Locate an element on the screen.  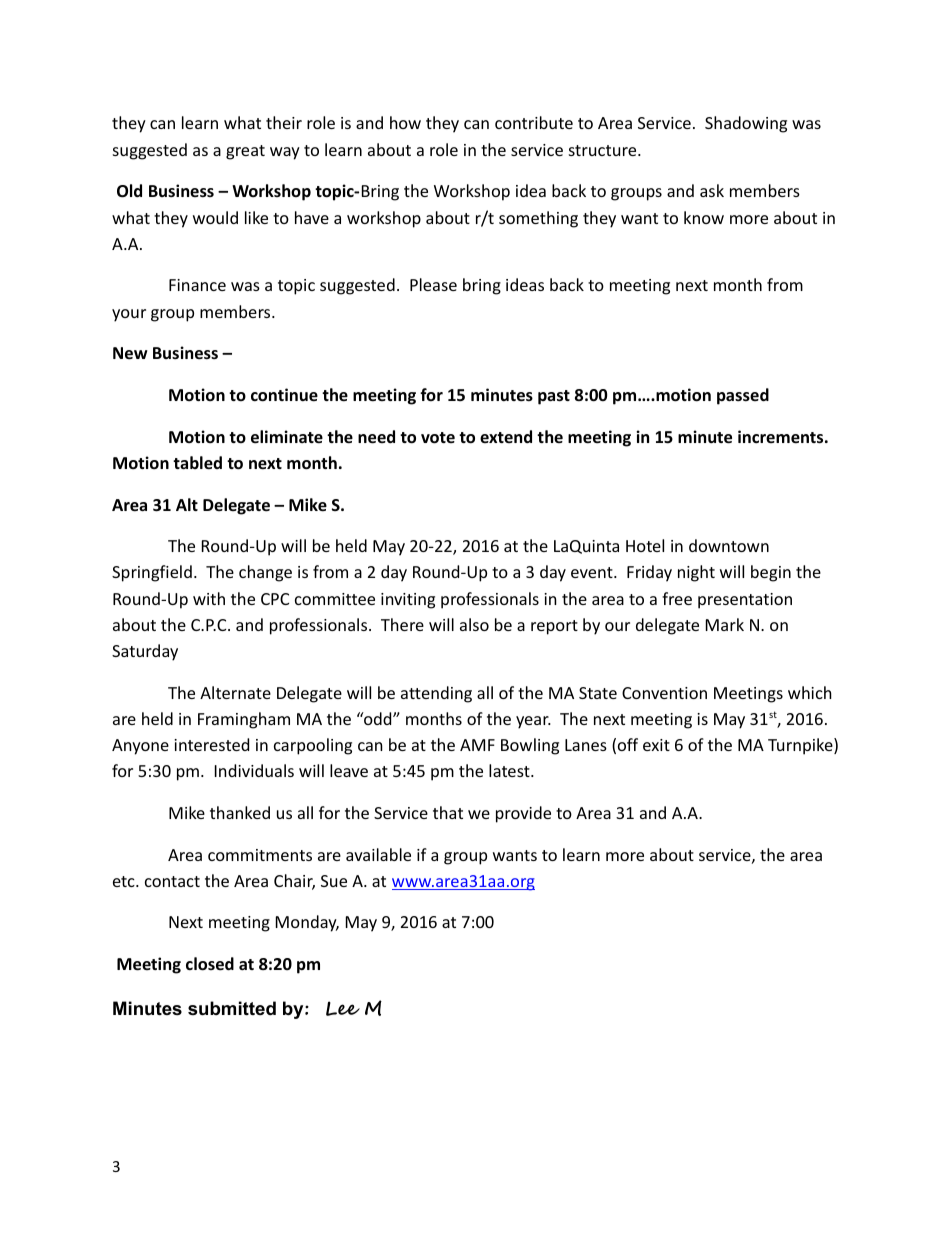
closed is located at coordinates (210, 964).
